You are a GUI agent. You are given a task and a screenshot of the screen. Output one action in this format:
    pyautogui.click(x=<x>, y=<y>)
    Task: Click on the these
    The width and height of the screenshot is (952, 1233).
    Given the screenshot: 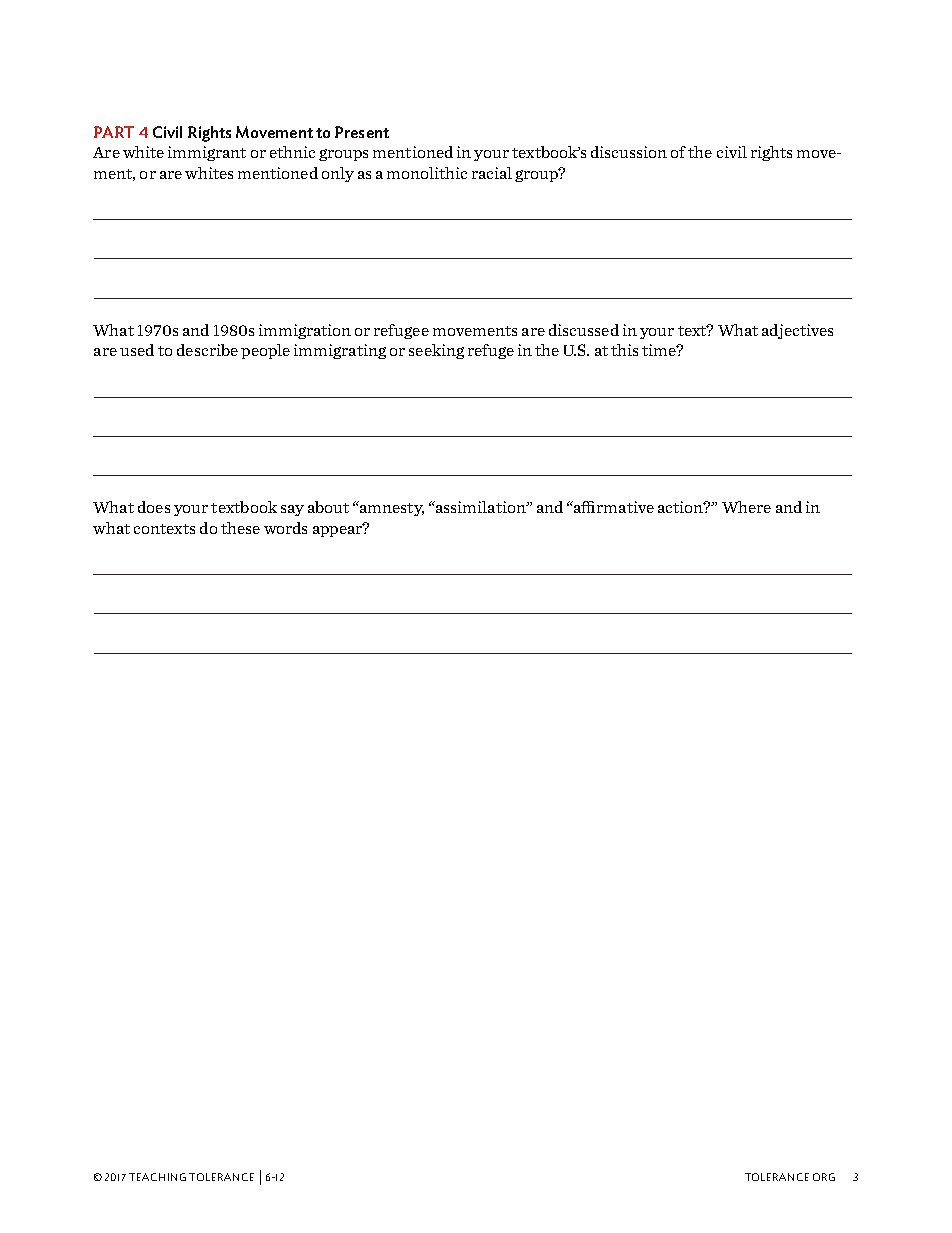 What is the action you would take?
    pyautogui.click(x=240, y=528)
